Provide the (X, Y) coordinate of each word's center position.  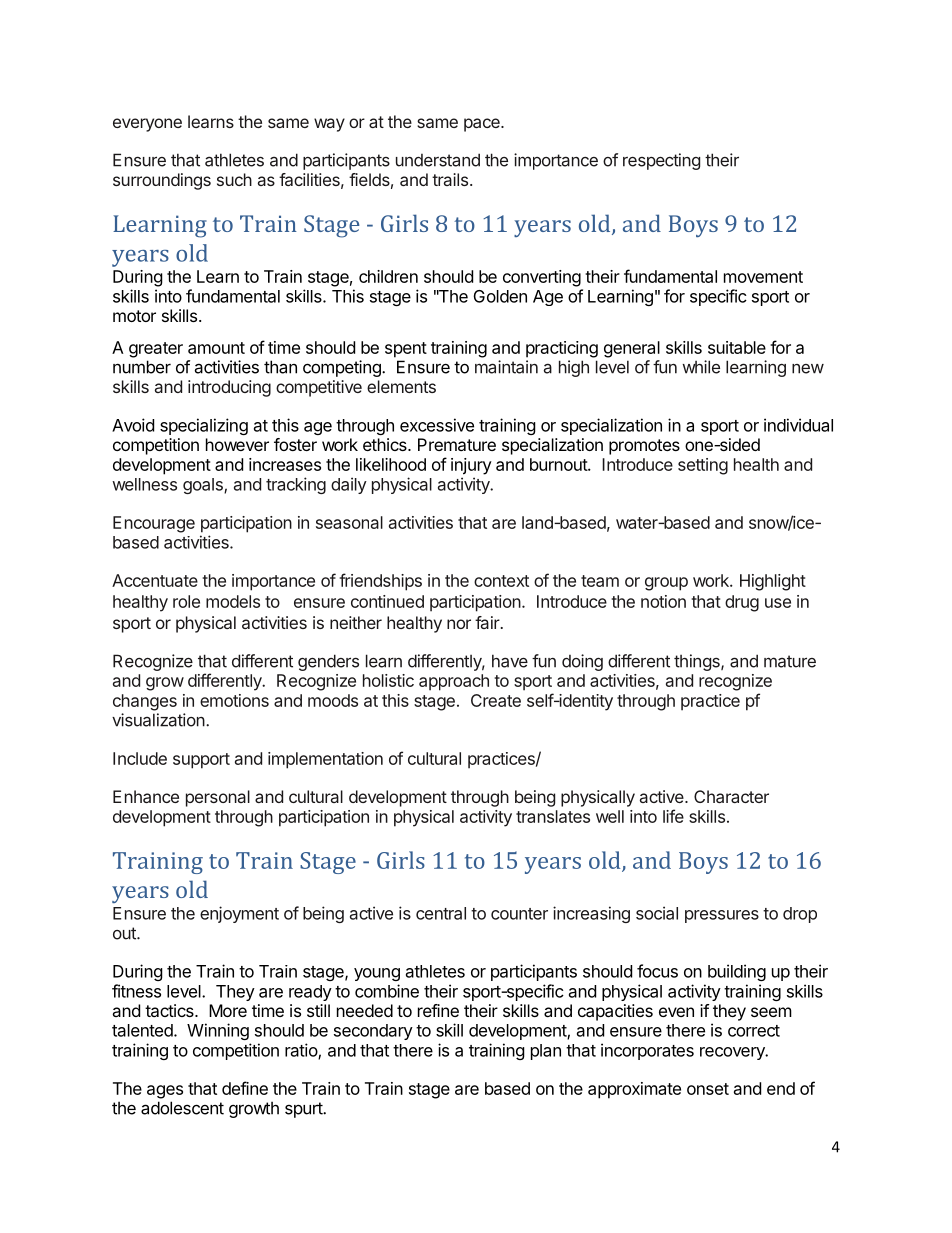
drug (742, 603)
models (233, 601)
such (234, 179)
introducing (229, 388)
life (673, 816)
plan (546, 1052)
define (245, 1088)
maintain (506, 367)
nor (459, 624)
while (701, 367)
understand (438, 160)
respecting (661, 161)
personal (218, 798)
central (441, 913)
